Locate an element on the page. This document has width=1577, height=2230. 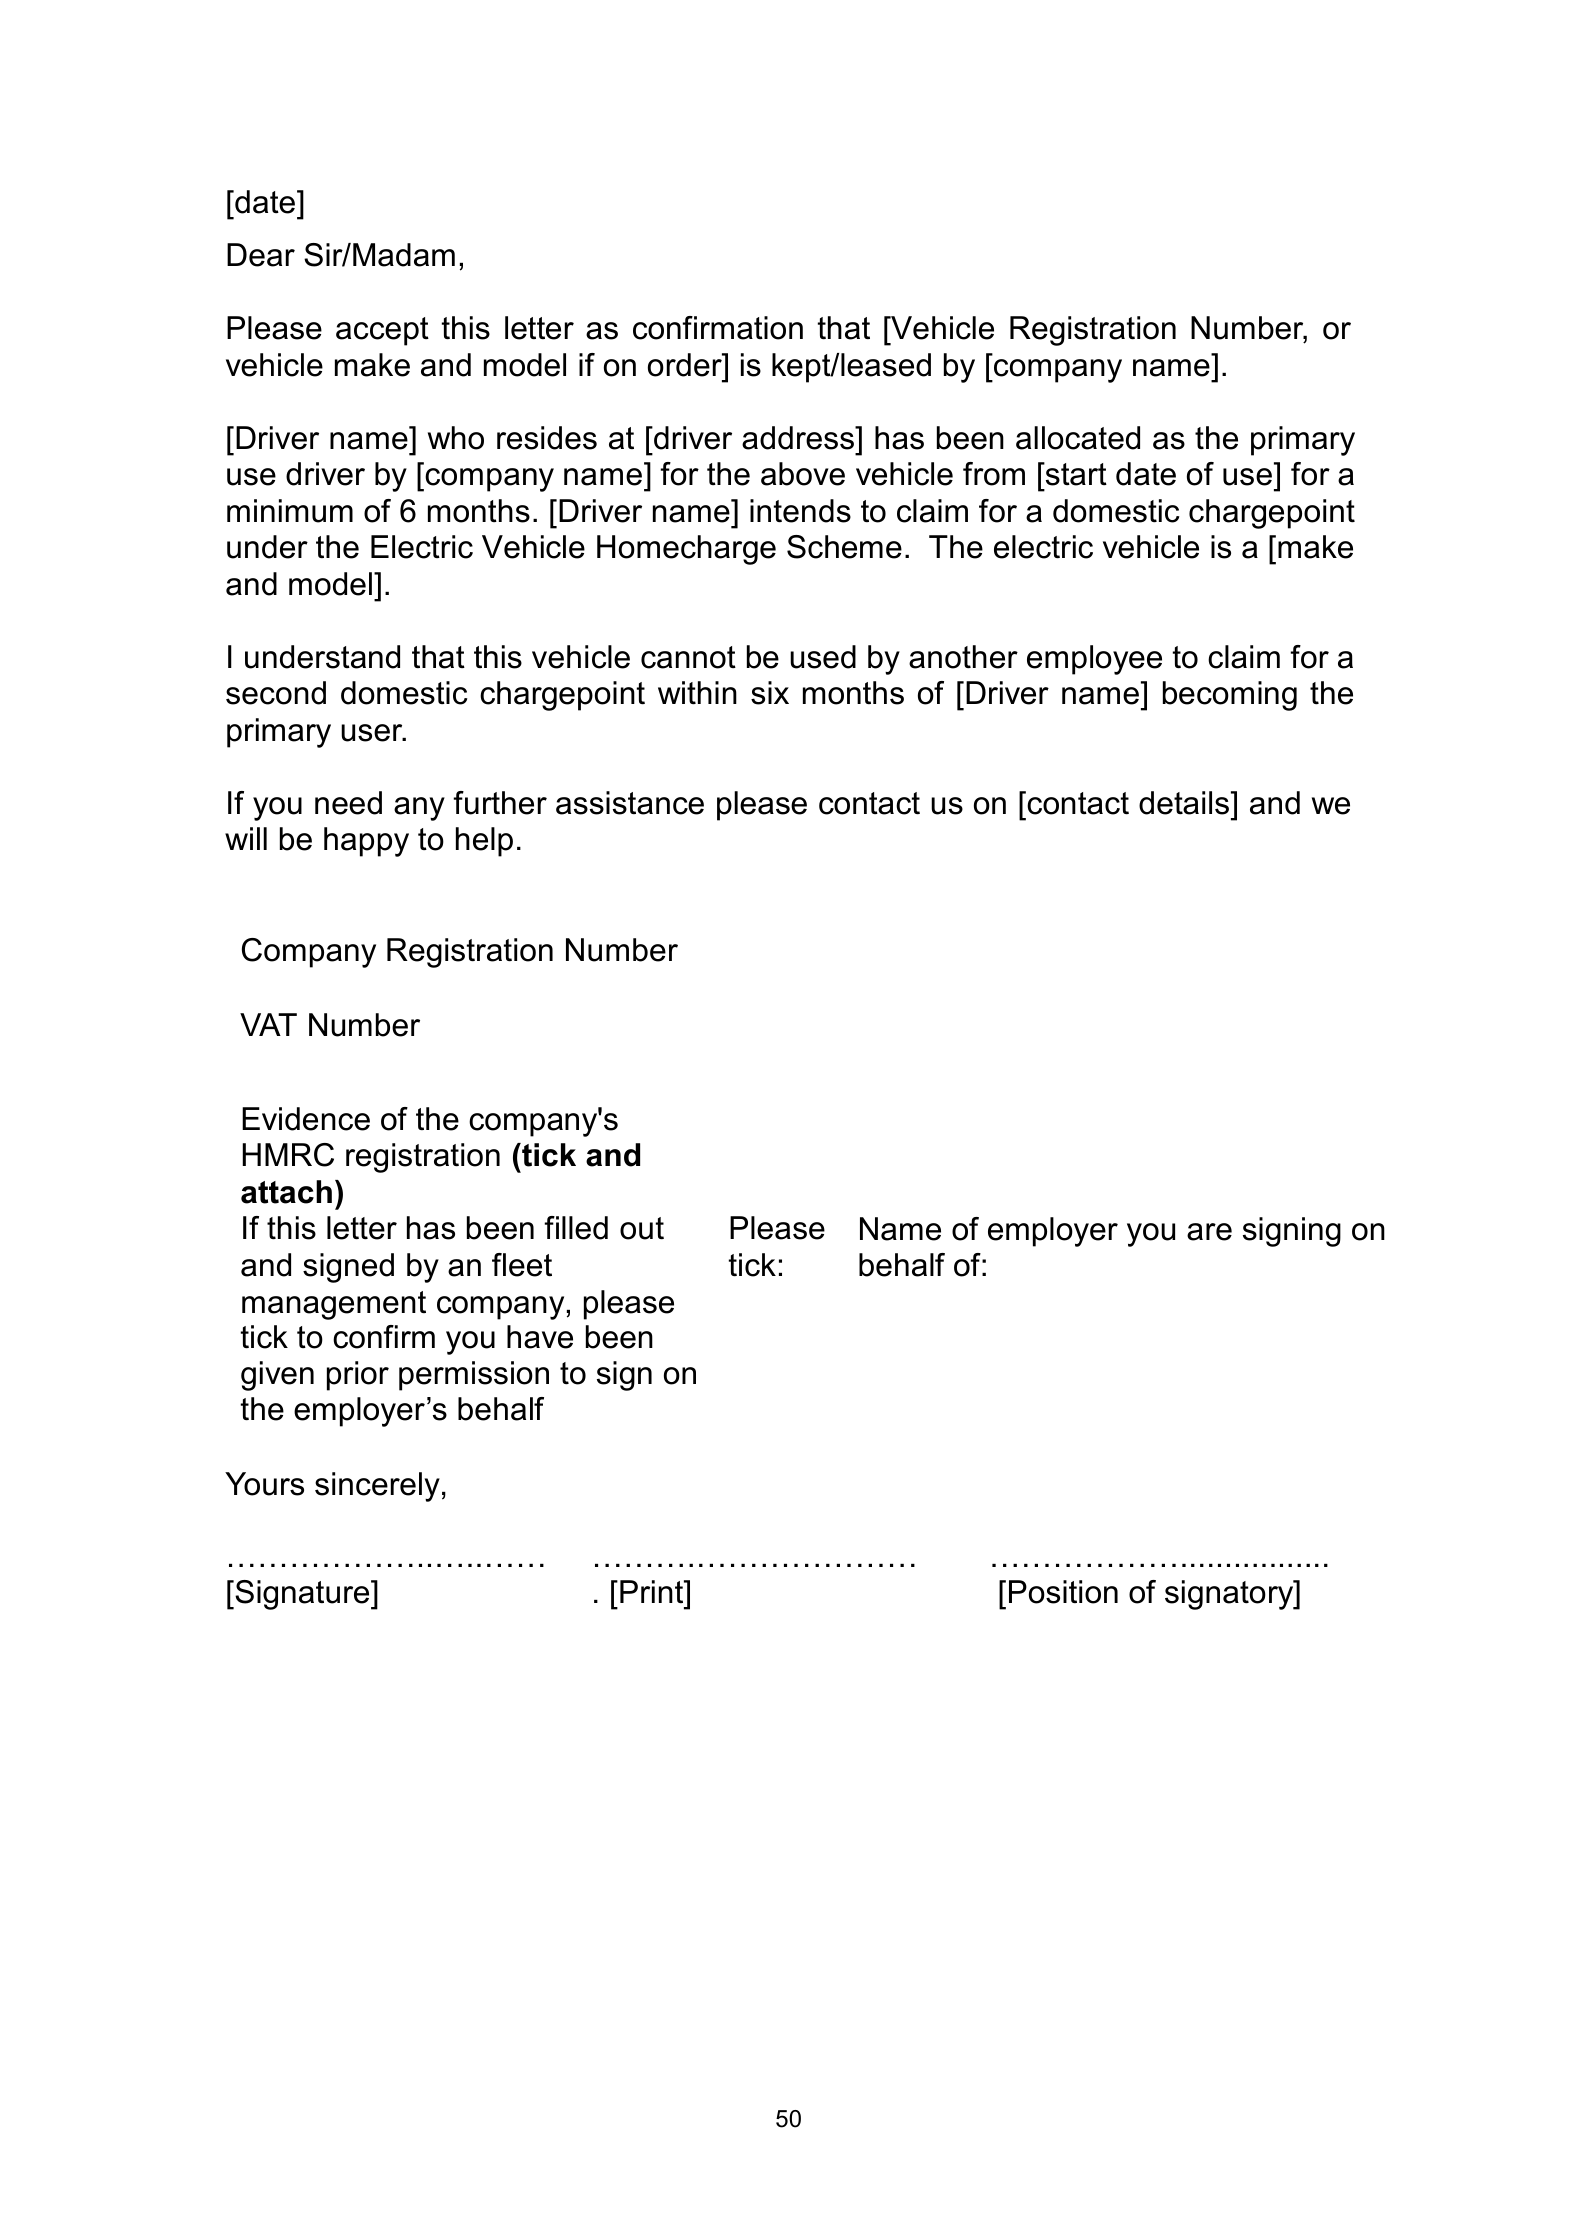
Position is located at coordinates (1063, 1592).
